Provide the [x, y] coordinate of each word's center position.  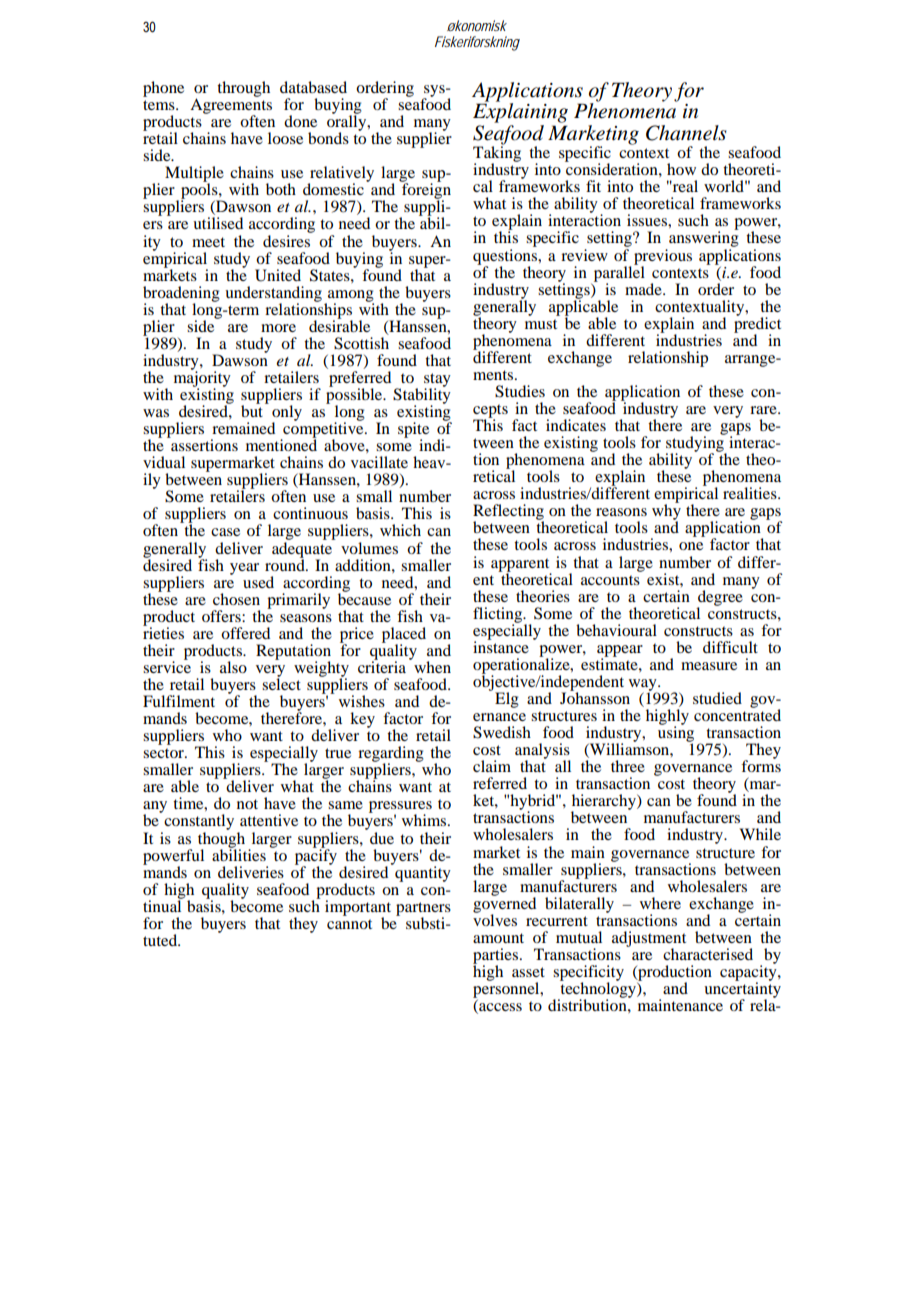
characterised [708, 954]
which [400, 530]
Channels [686, 133]
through [243, 89]
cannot [349, 924]
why [666, 512]
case [225, 532]
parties [495, 957]
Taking [497, 154]
